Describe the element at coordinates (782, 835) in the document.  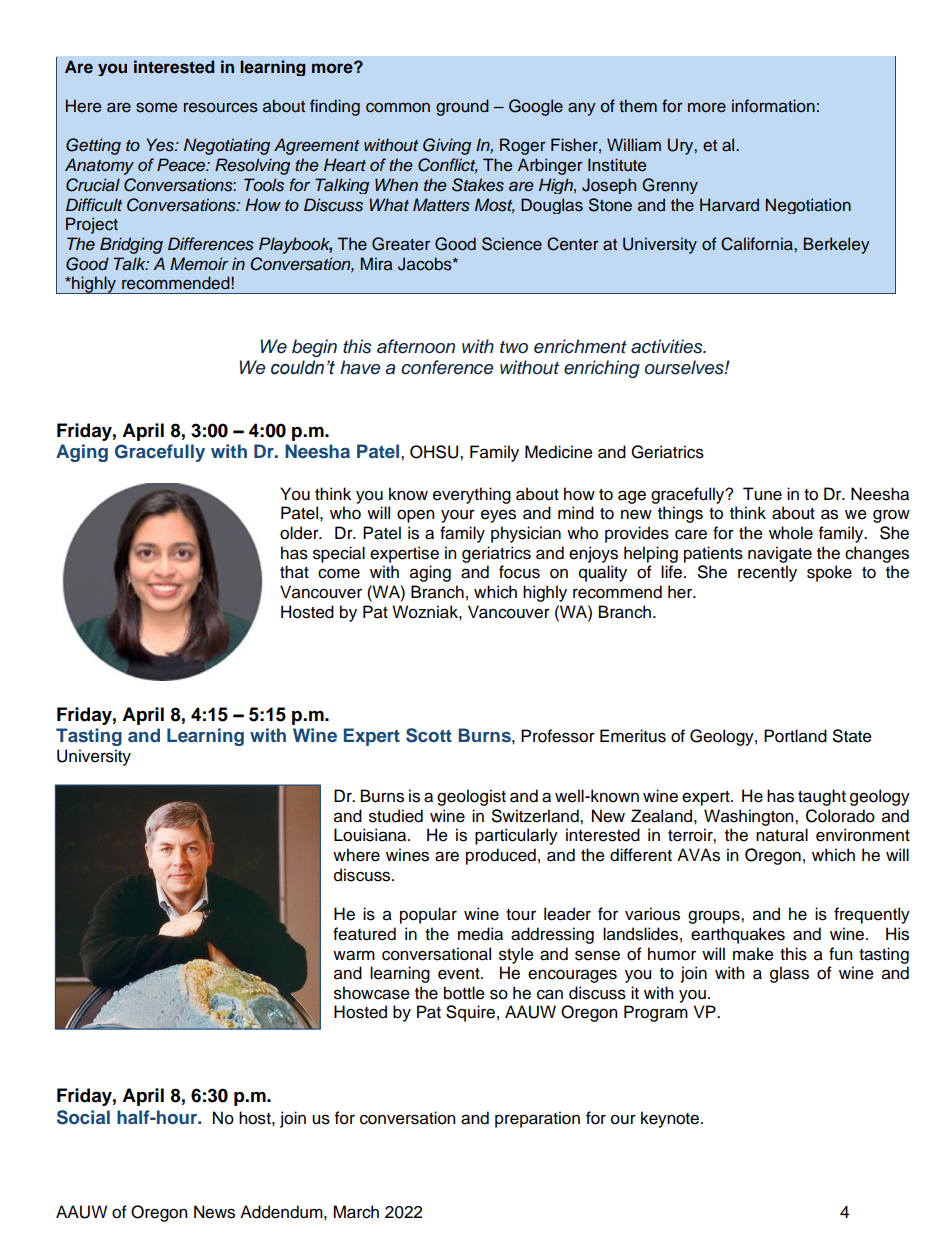
I see `natural` at that location.
